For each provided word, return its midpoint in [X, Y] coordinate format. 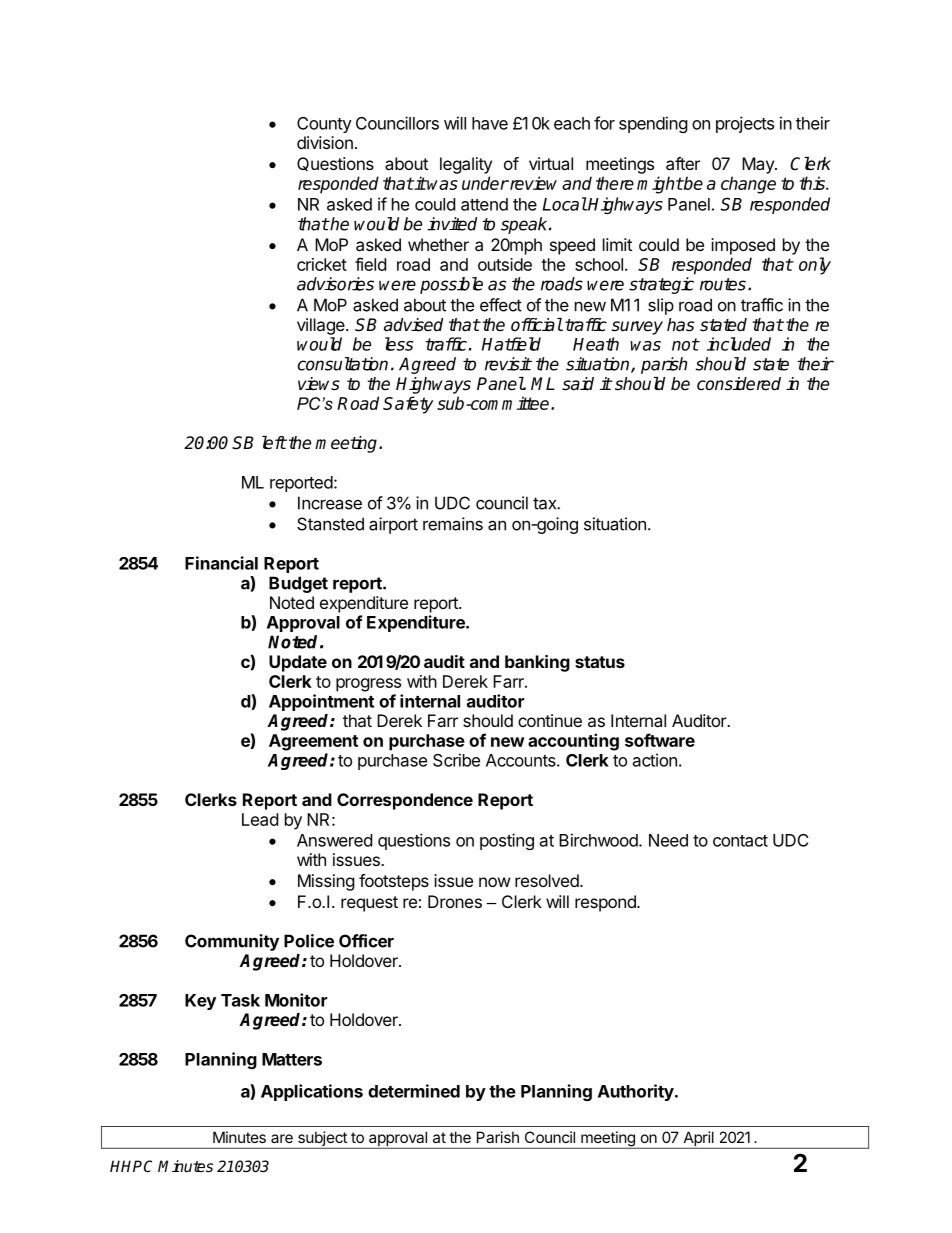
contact [740, 841]
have [490, 123]
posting [507, 841]
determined [414, 1091]
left [274, 443]
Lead [260, 819]
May [759, 165]
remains [453, 524]
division [325, 142]
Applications [312, 1092]
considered [739, 384]
